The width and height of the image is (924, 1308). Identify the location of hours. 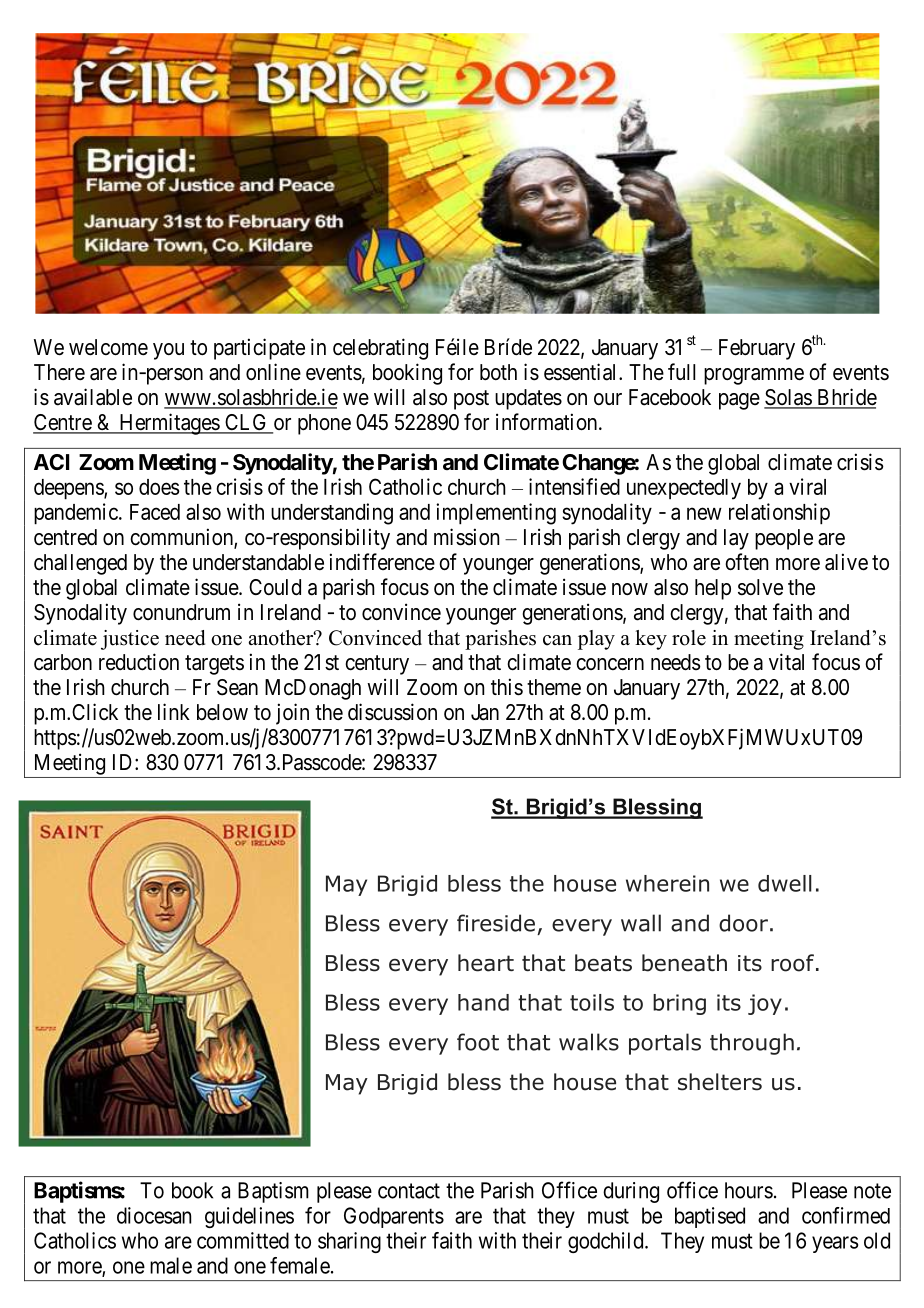
(749, 1190).
